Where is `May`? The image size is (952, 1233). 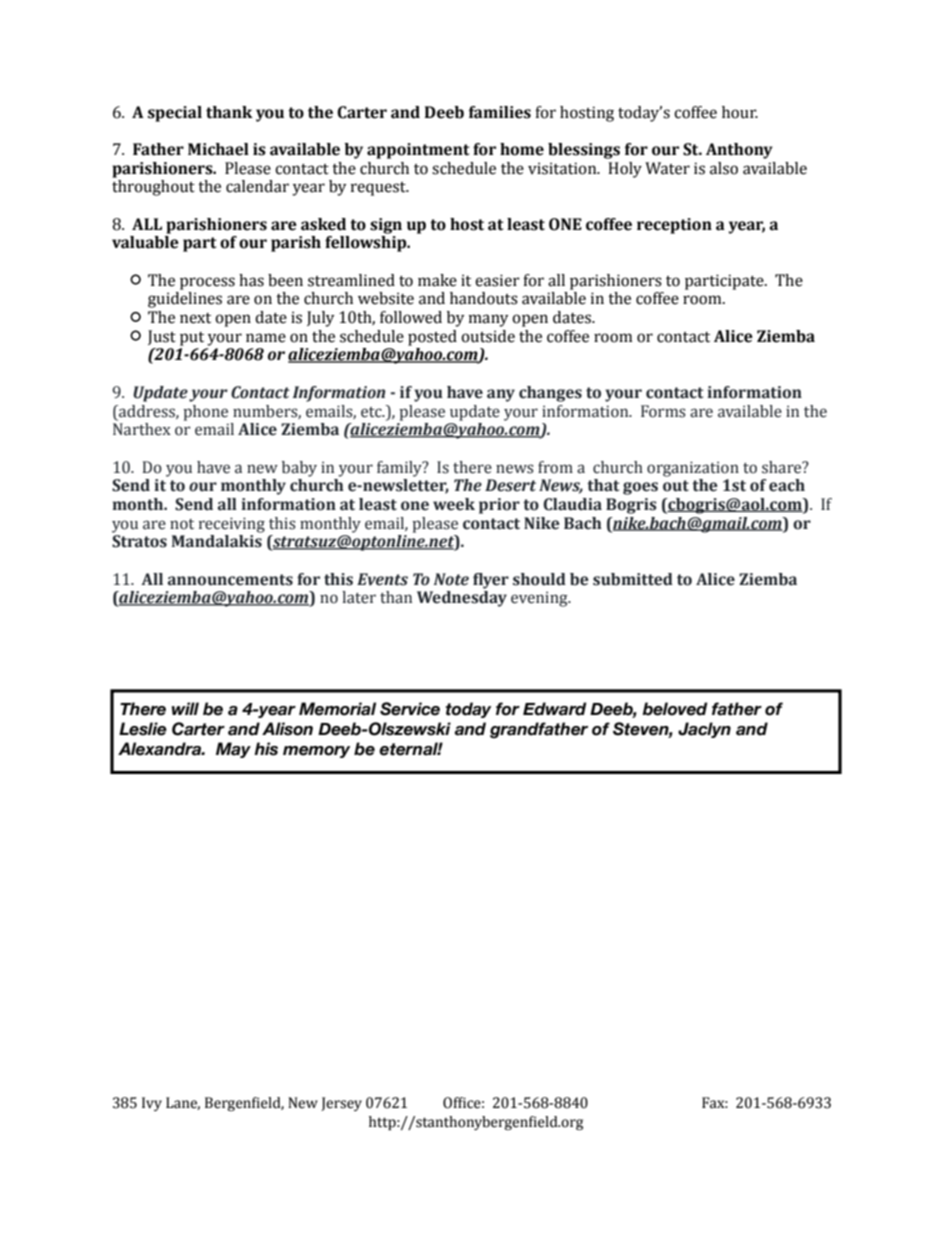
May is located at coordinates (233, 750).
